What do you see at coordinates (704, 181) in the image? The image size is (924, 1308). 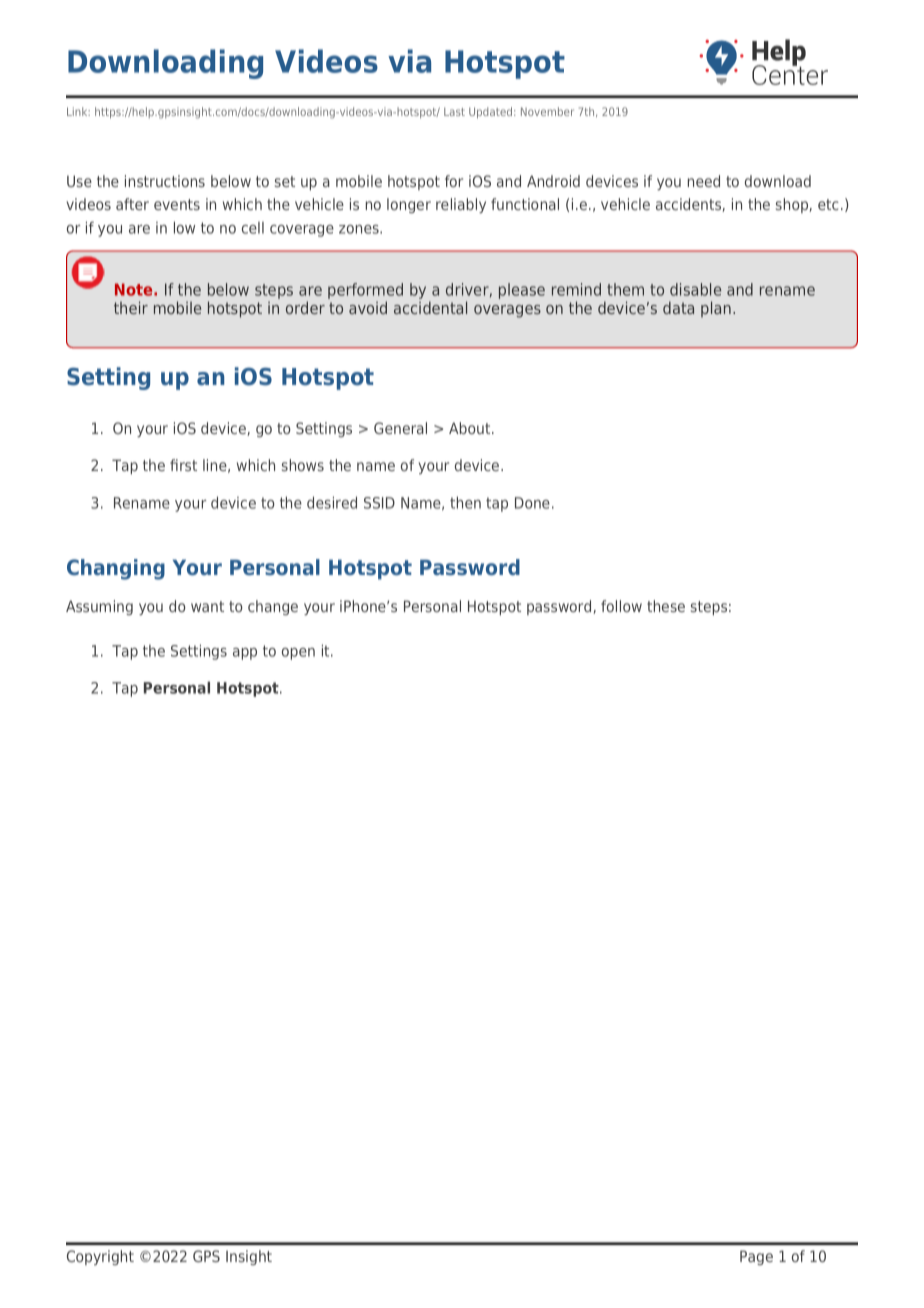 I see `need` at bounding box center [704, 181].
